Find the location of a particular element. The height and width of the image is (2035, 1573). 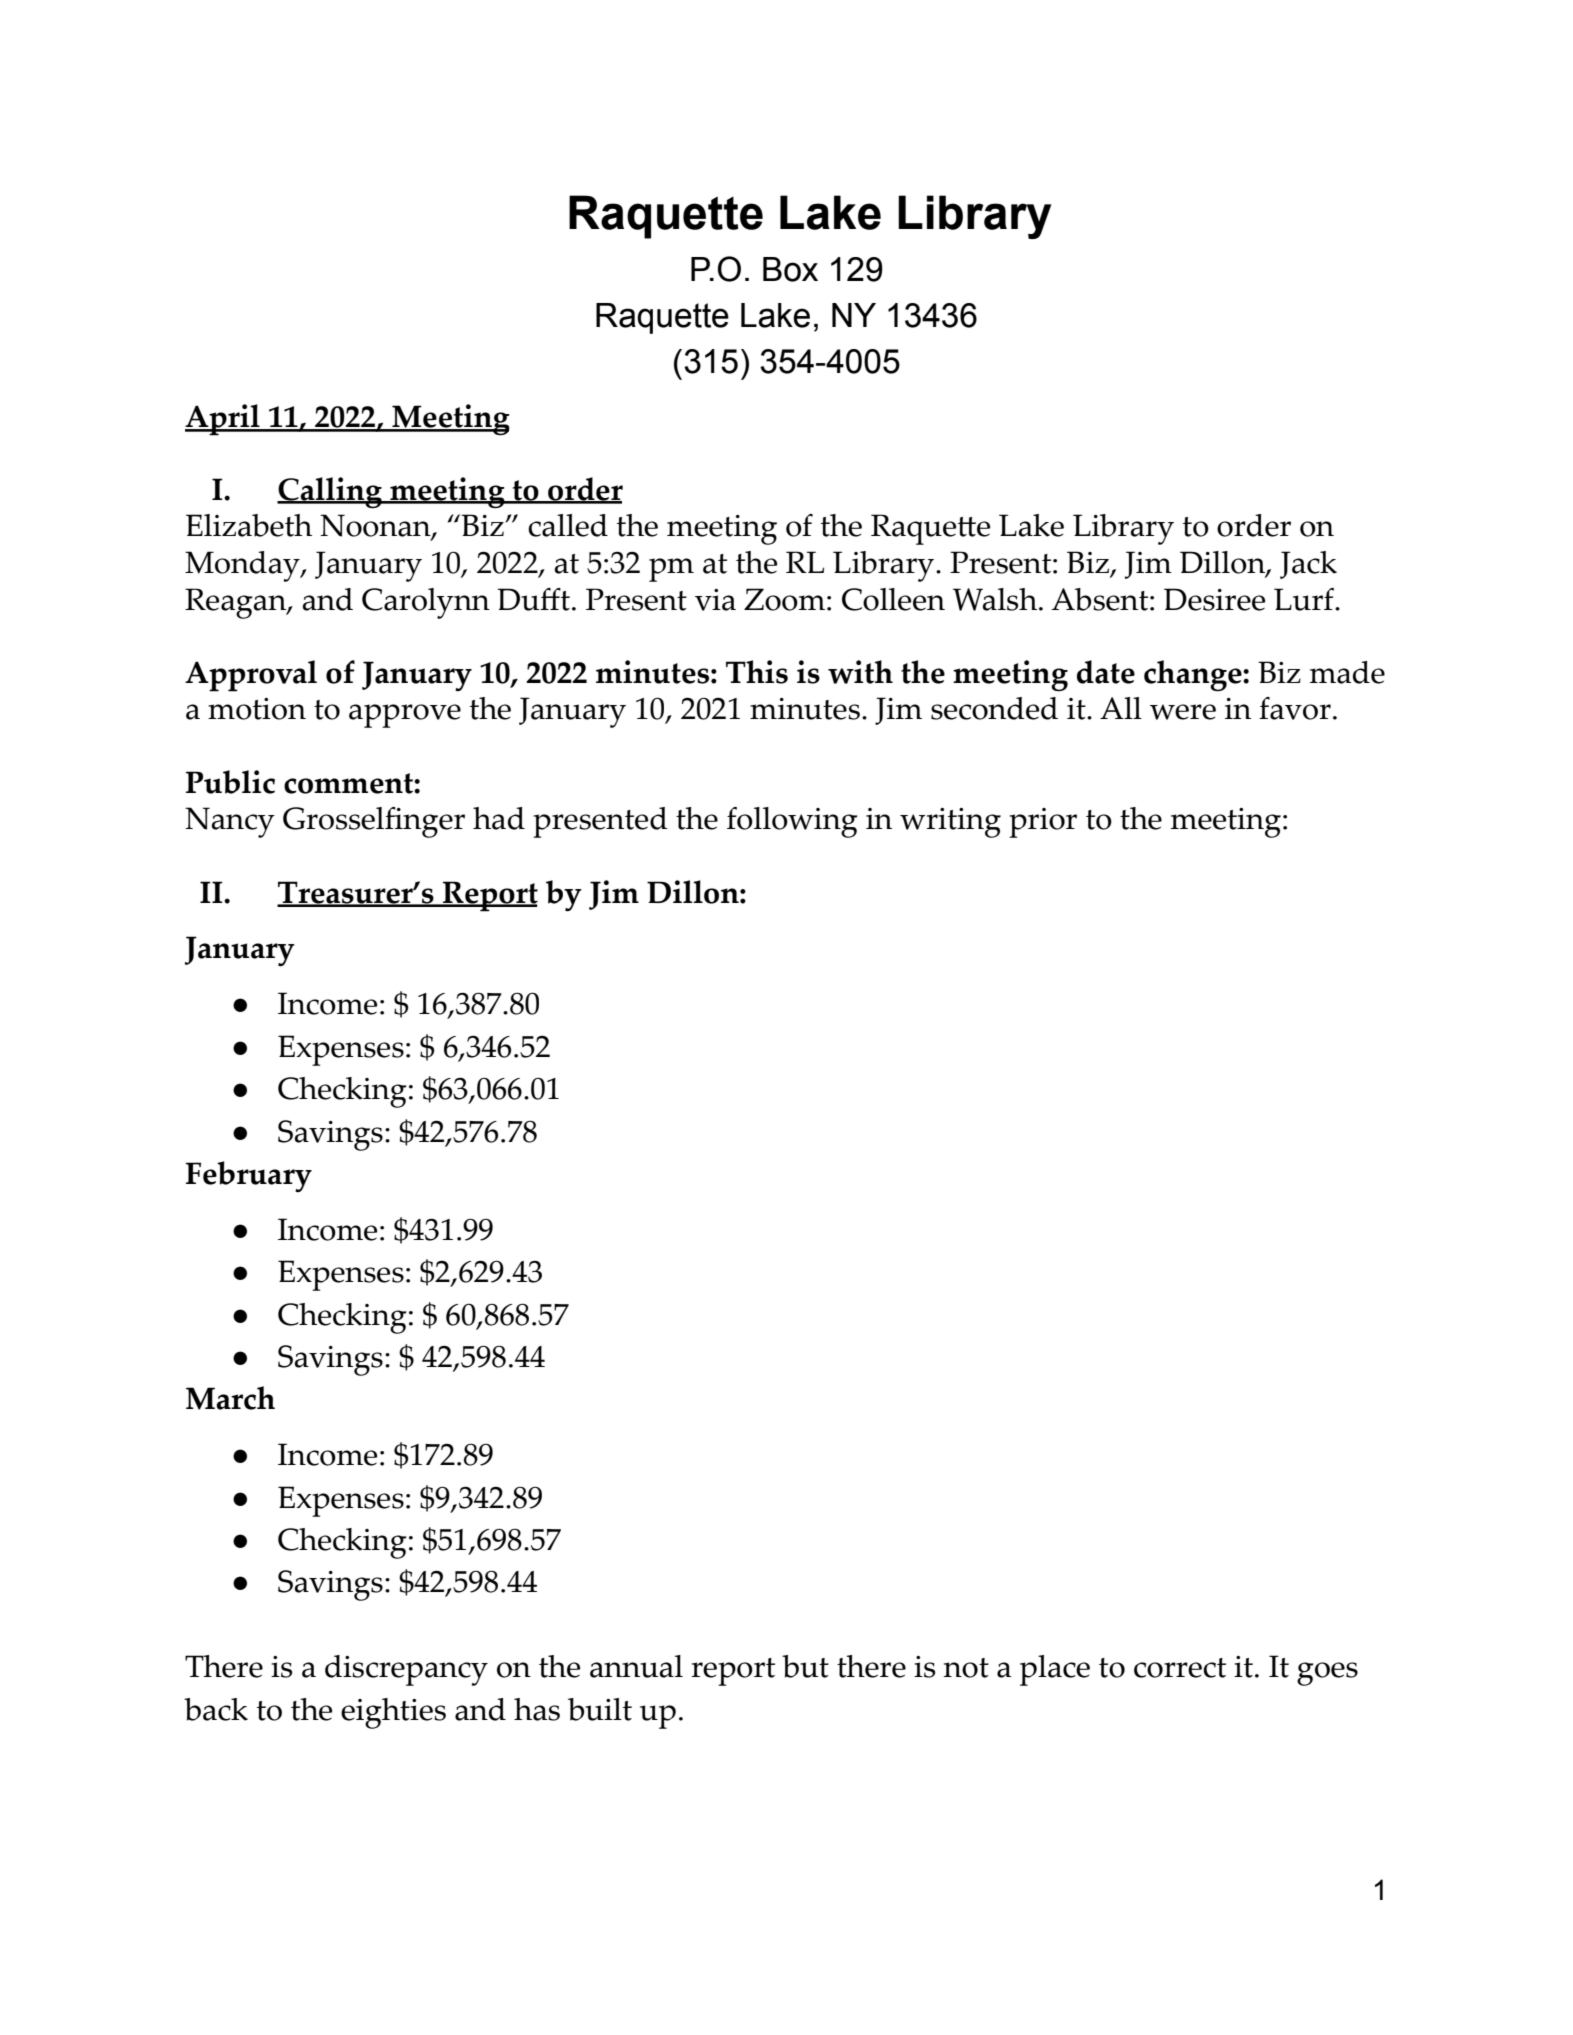

change is located at coordinates (1194, 676).
